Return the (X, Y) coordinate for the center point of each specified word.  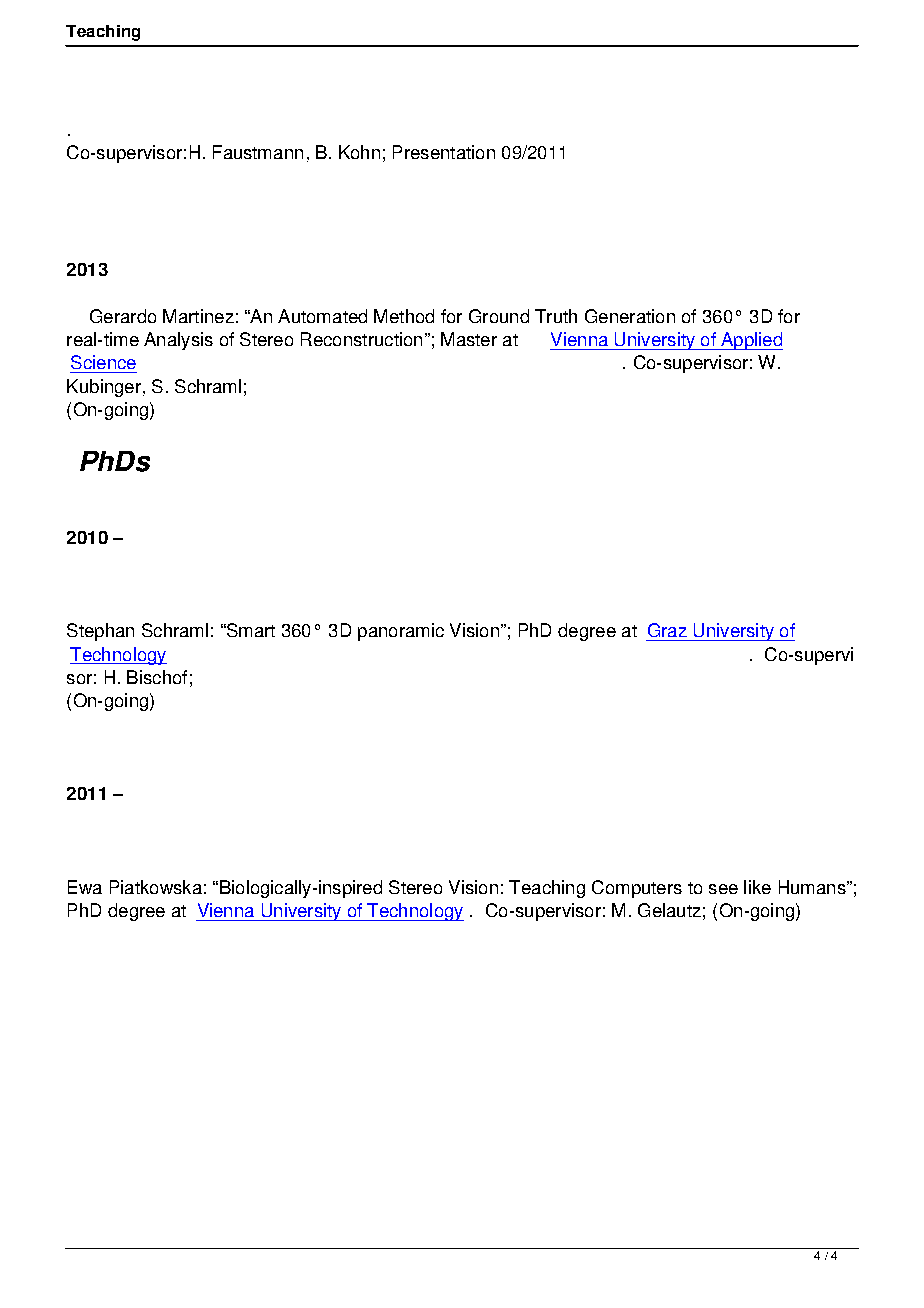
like (757, 887)
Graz (667, 630)
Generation (630, 316)
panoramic (401, 632)
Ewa (85, 887)
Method (404, 316)
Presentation (444, 152)
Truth (556, 316)
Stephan (100, 632)
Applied (751, 341)
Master (469, 339)
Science (103, 362)
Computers (637, 889)
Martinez (198, 316)
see (723, 889)
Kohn (359, 152)
